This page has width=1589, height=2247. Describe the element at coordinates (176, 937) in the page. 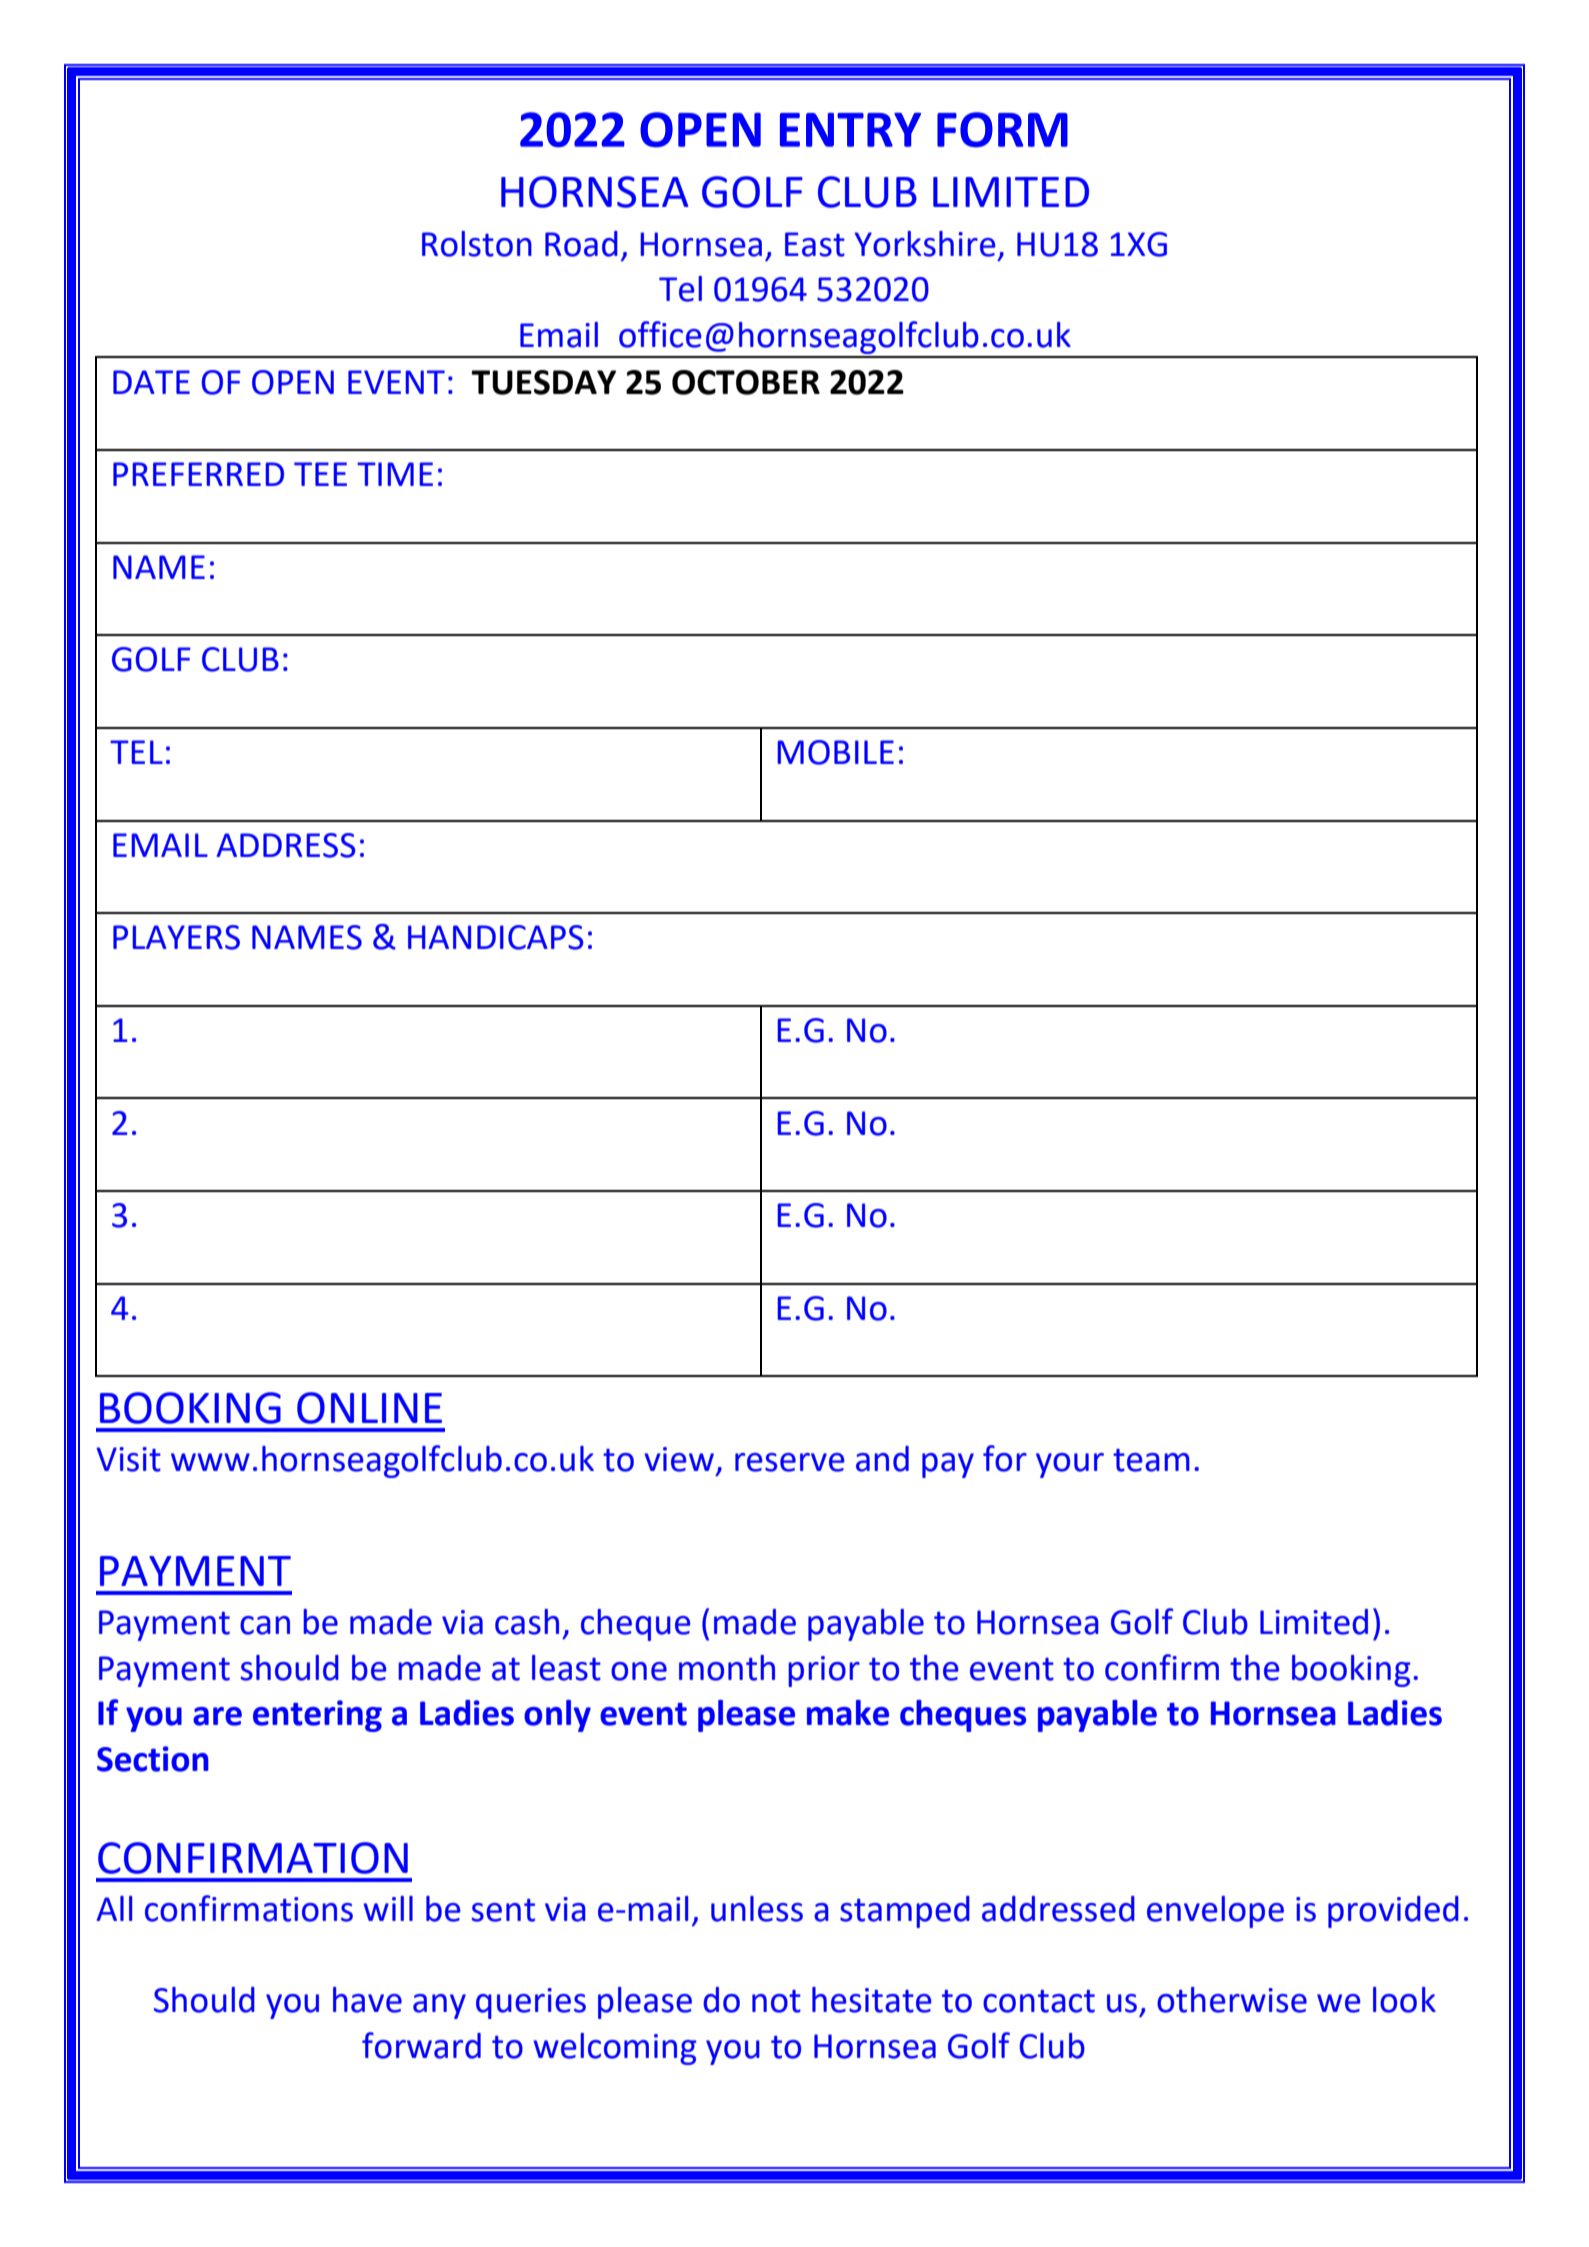

I see `PLAYERS` at that location.
